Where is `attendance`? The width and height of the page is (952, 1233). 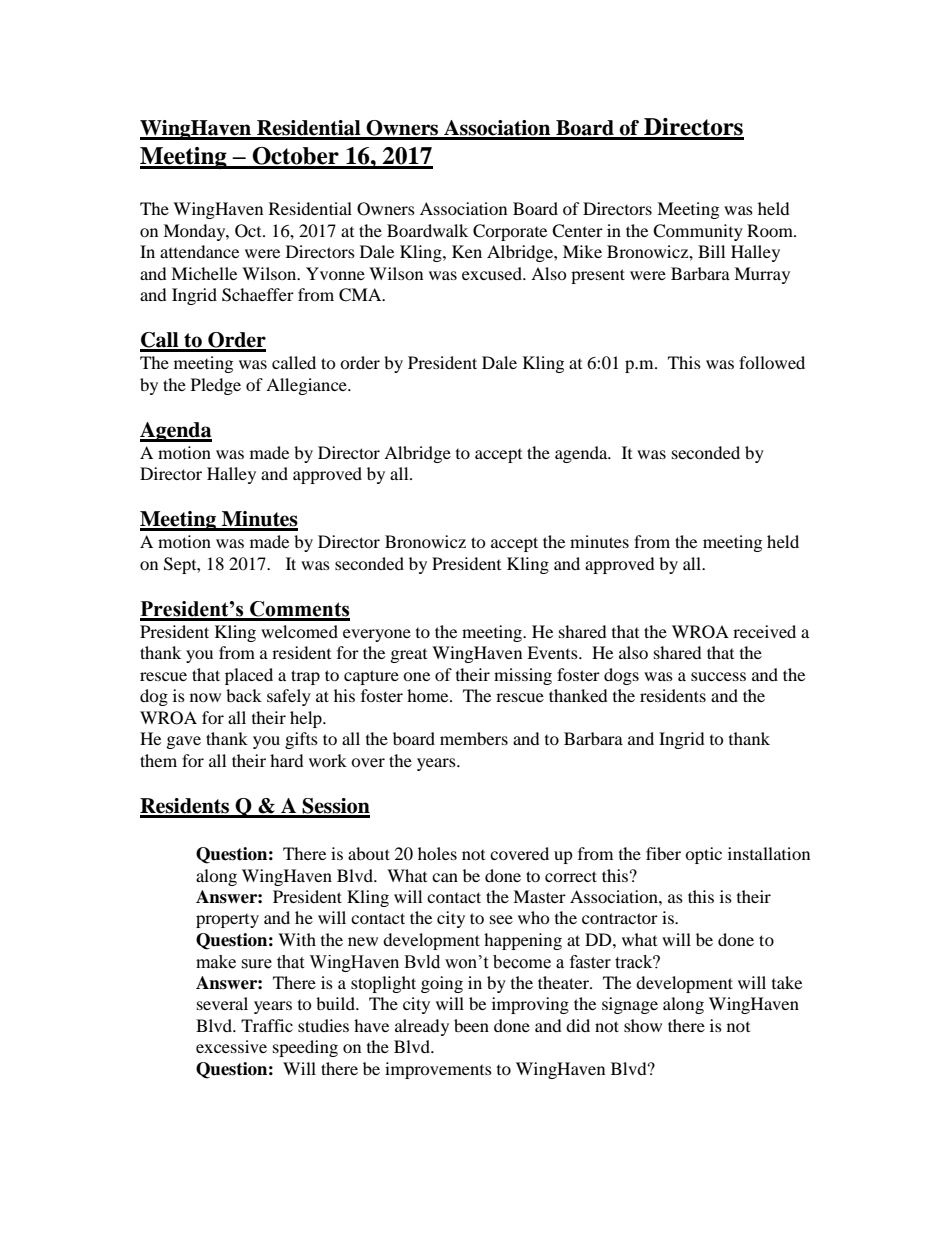
attendance is located at coordinates (199, 251).
